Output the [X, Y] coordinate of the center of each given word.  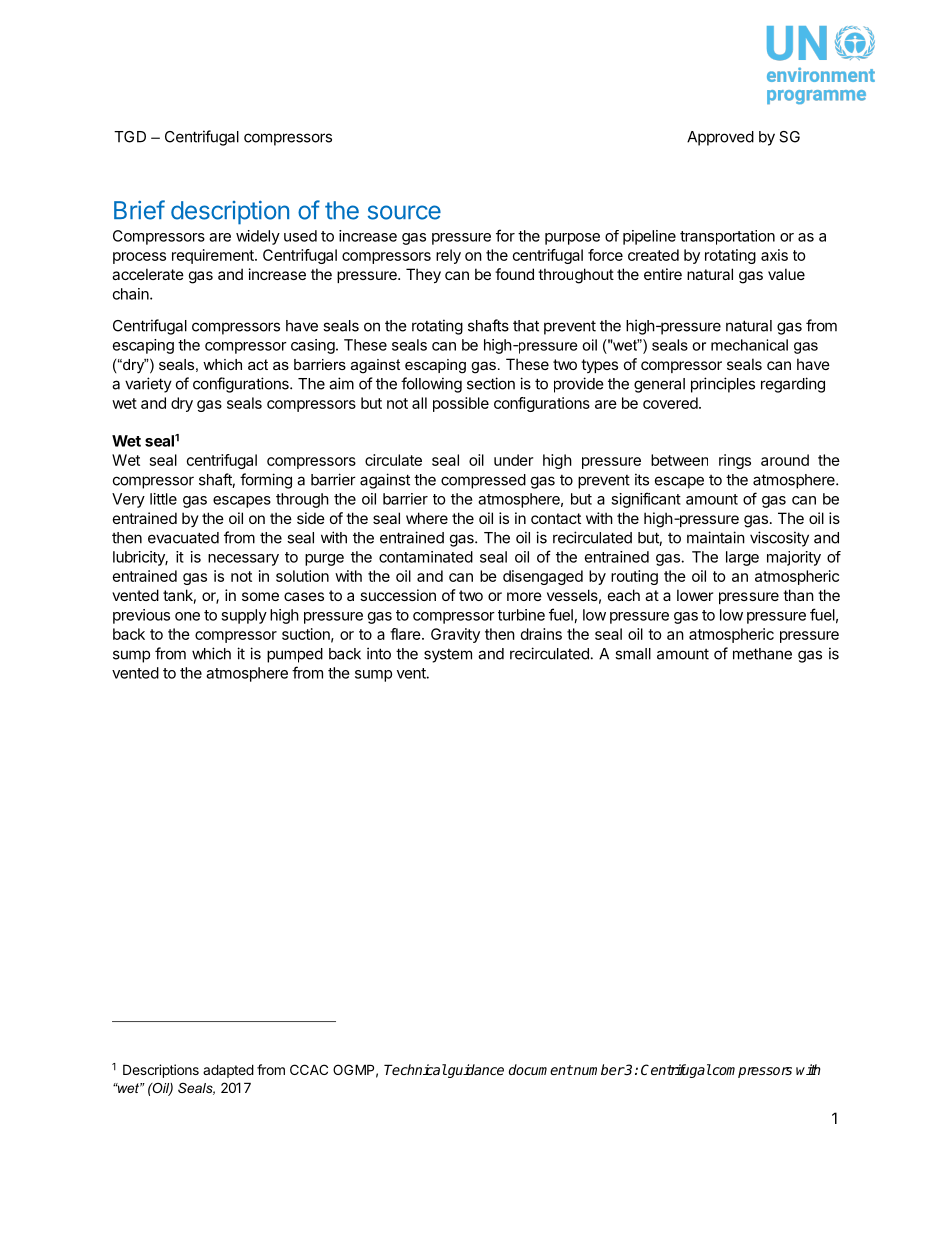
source [404, 212]
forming [266, 481]
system [448, 656]
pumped [295, 655]
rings [735, 461]
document [541, 1069]
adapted [228, 1071]
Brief [139, 210]
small [633, 654]
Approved [720, 138]
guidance [475, 1071]
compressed [483, 481]
